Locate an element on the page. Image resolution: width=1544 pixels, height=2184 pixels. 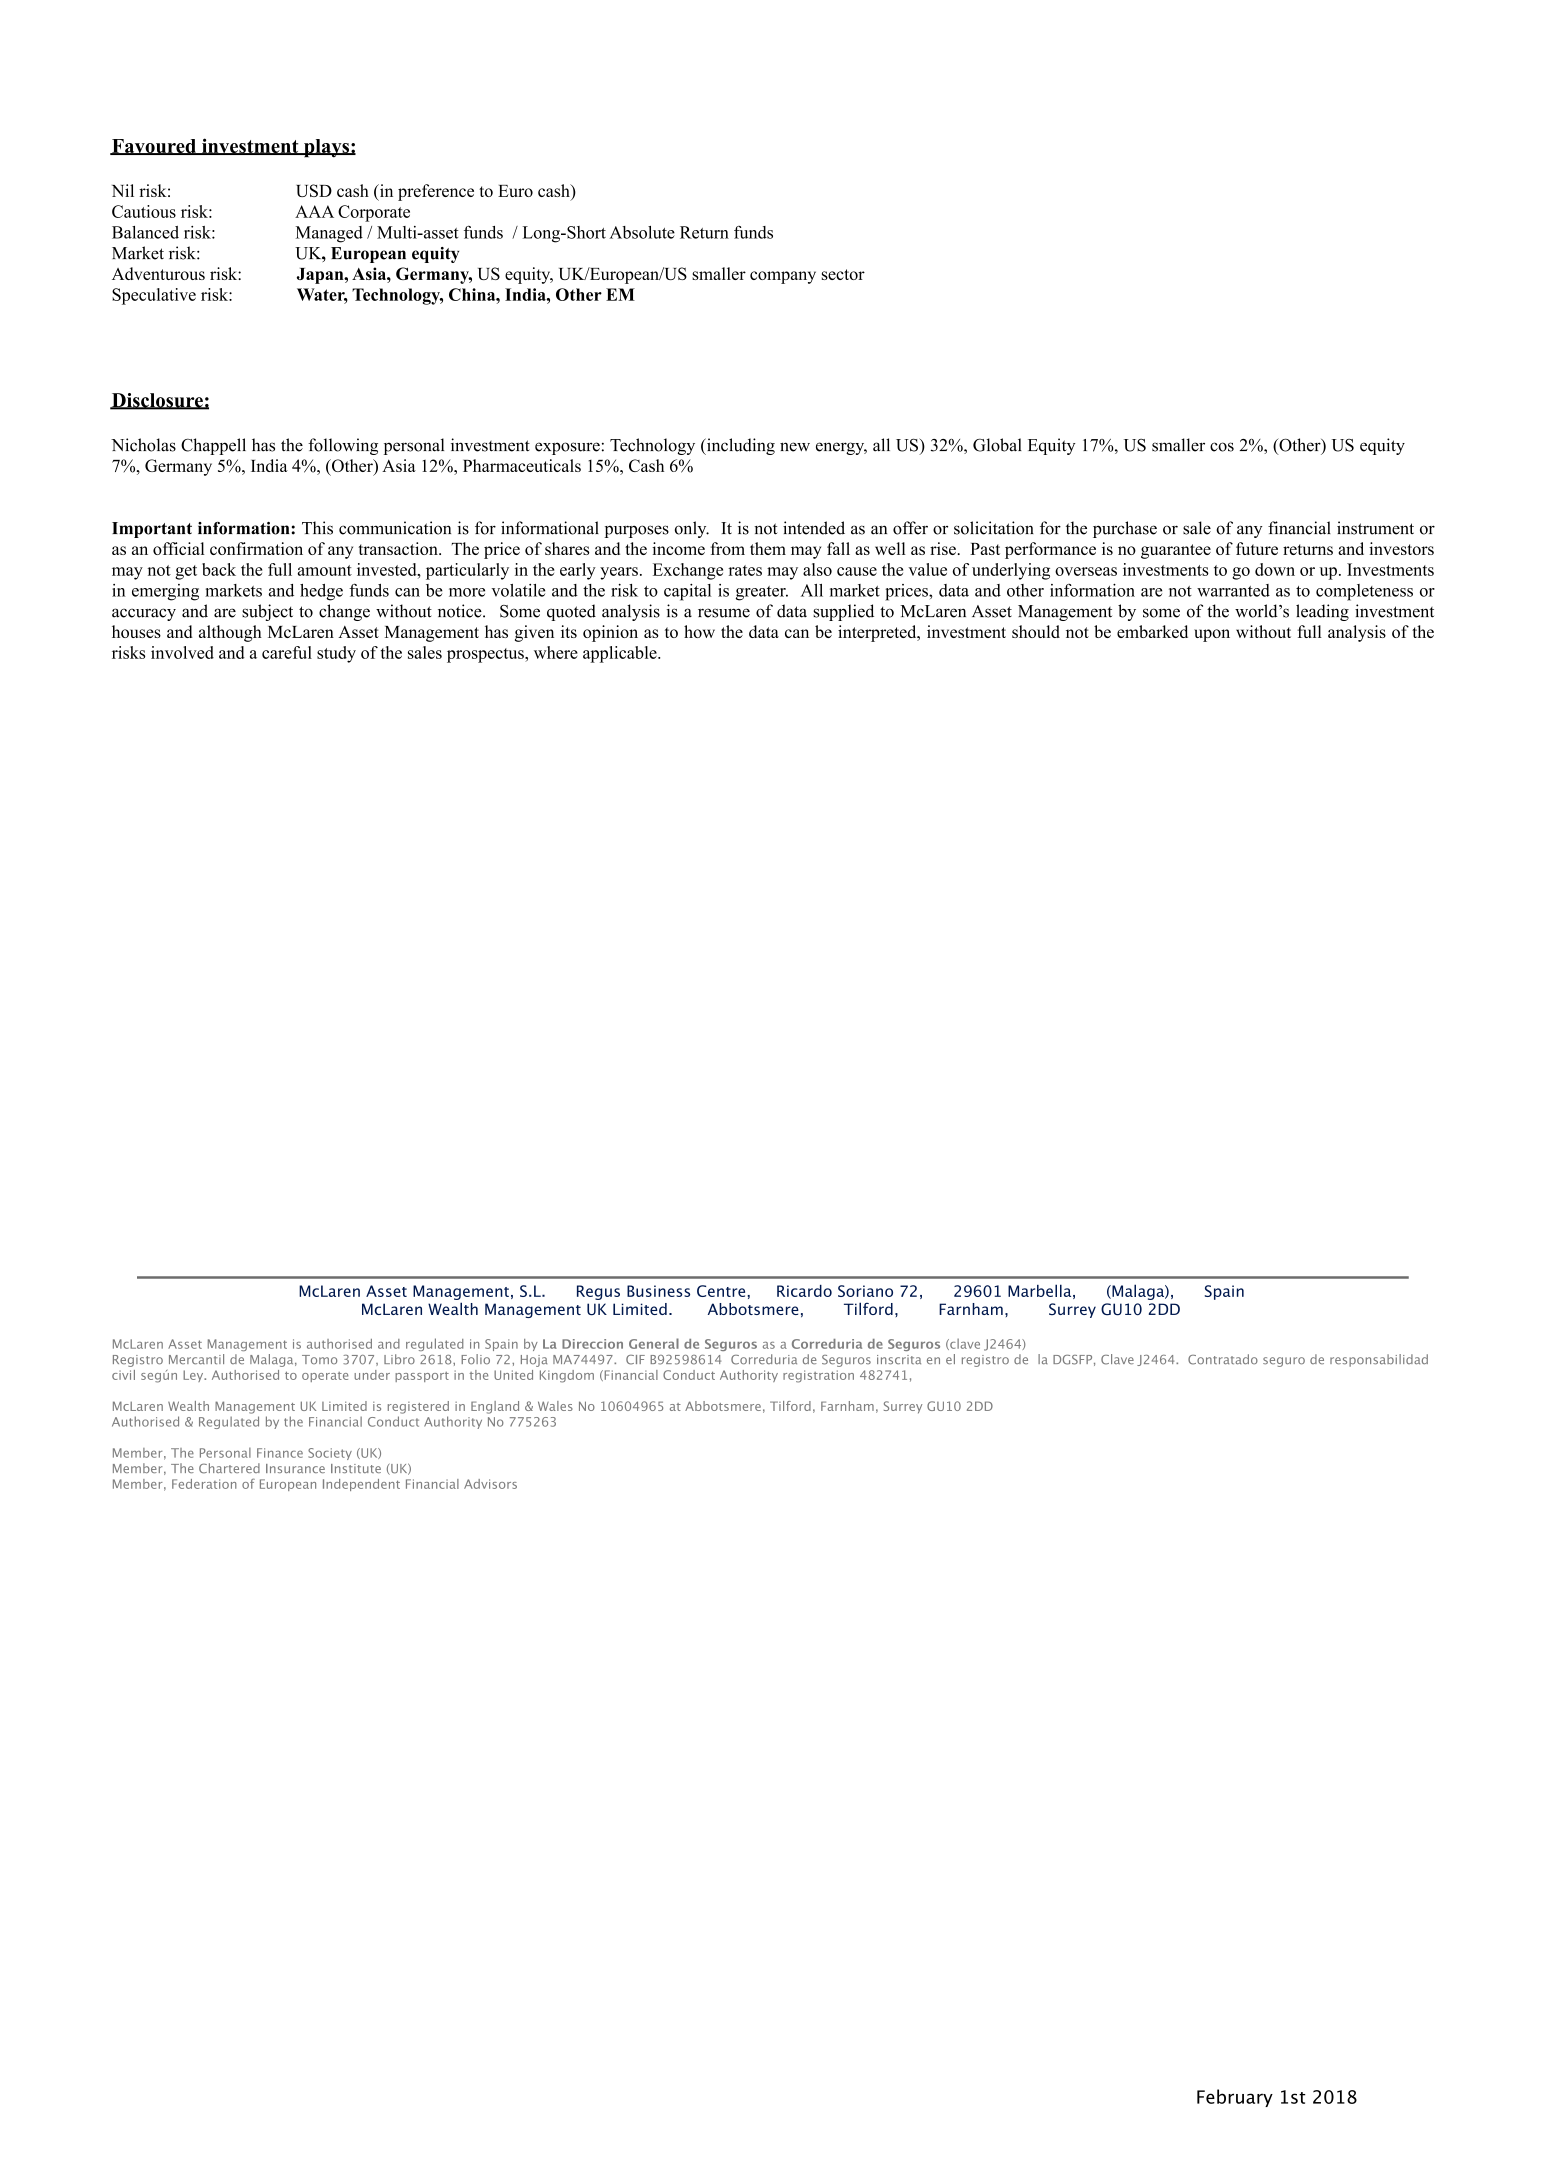
company is located at coordinates (783, 277).
